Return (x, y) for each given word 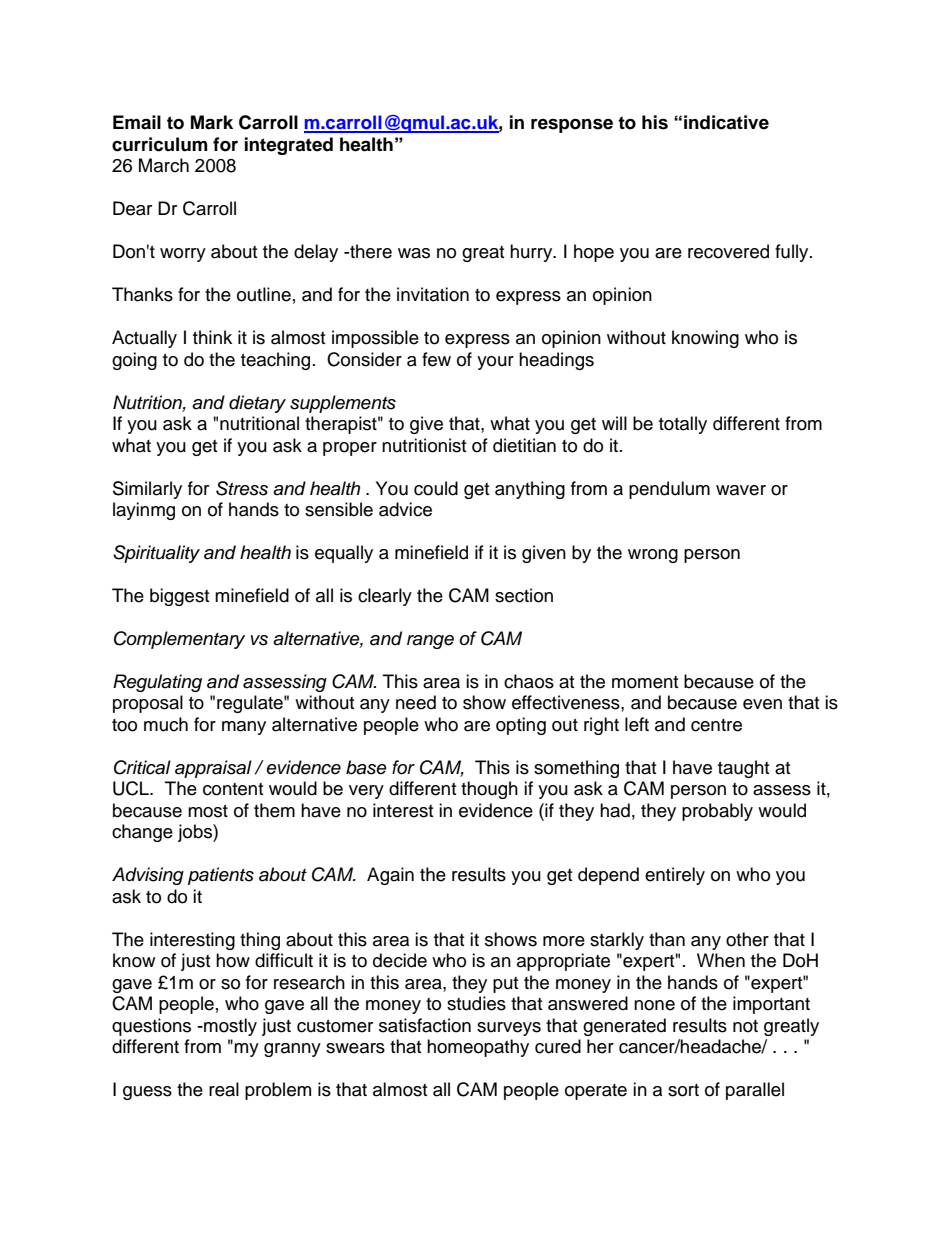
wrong (653, 556)
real (224, 1089)
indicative (726, 122)
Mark (212, 122)
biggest (179, 597)
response (572, 126)
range (430, 642)
